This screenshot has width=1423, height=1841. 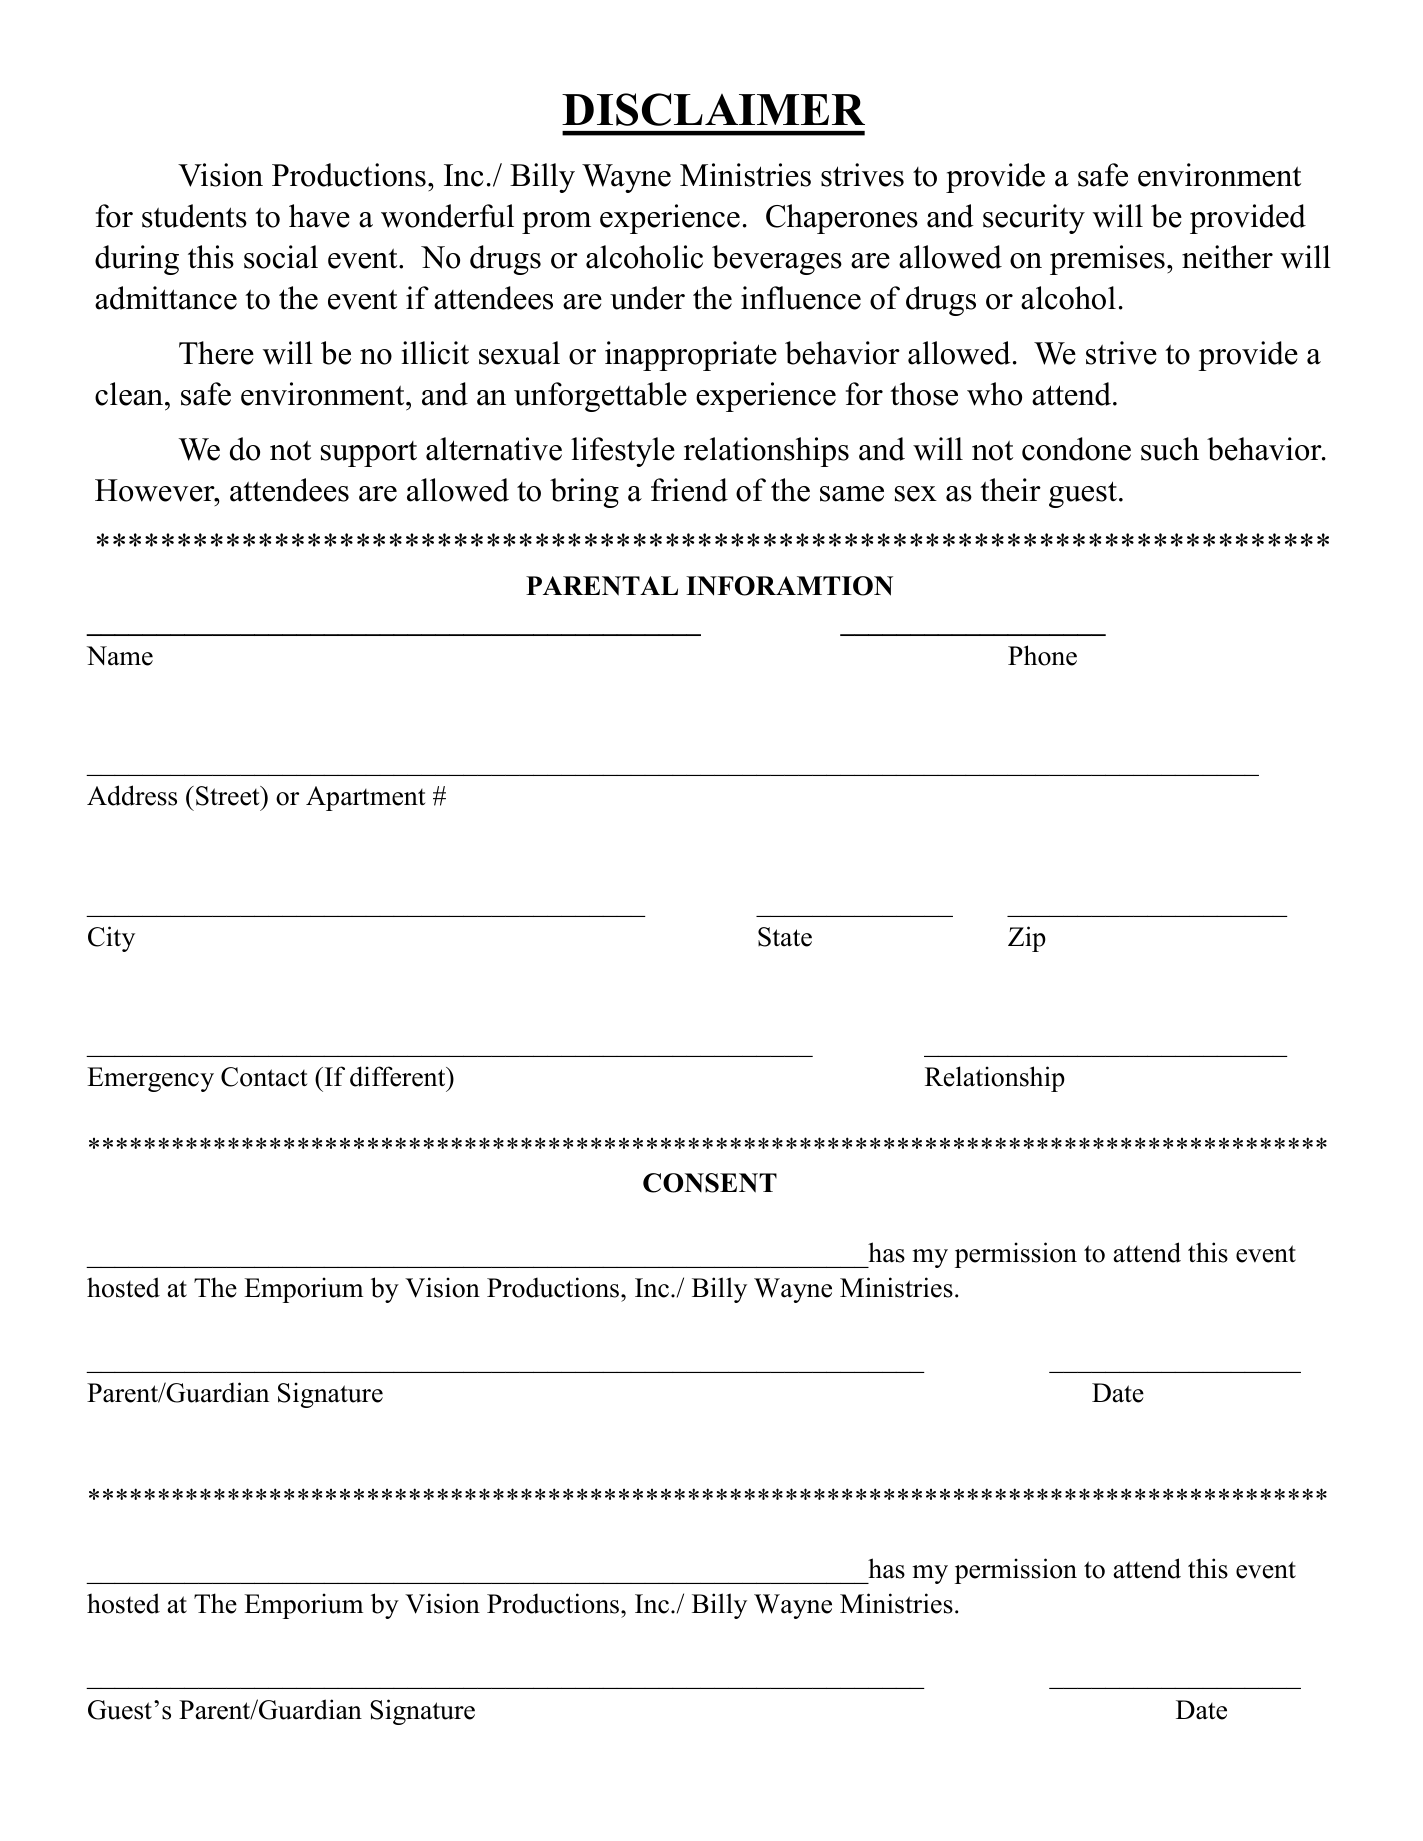 I want to click on Zip, so click(x=1027, y=939).
